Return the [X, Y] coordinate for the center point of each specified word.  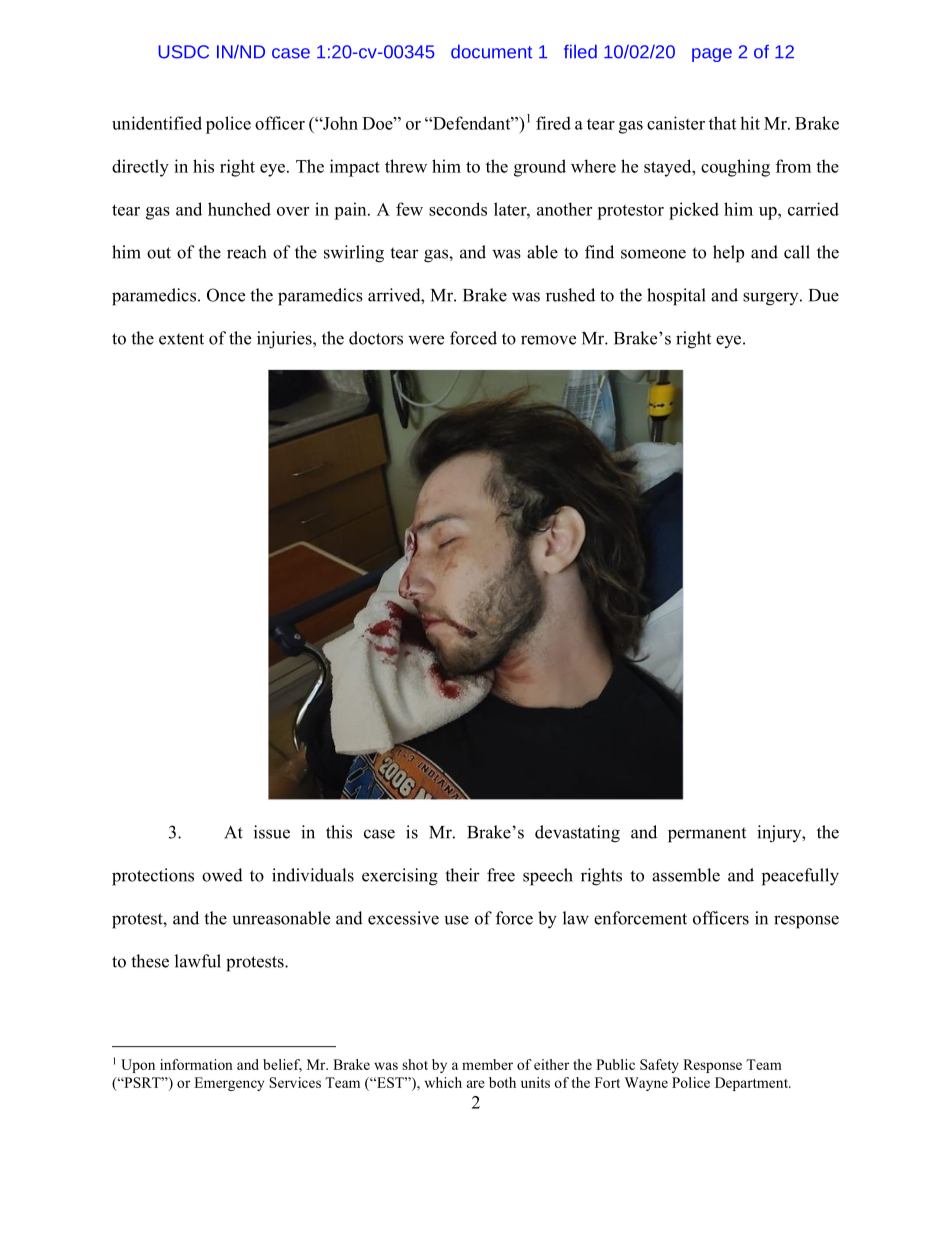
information [196, 1064]
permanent [707, 835]
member [487, 1064]
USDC [183, 52]
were [426, 340]
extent [181, 339]
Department [752, 1084]
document [492, 51]
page [712, 55]
